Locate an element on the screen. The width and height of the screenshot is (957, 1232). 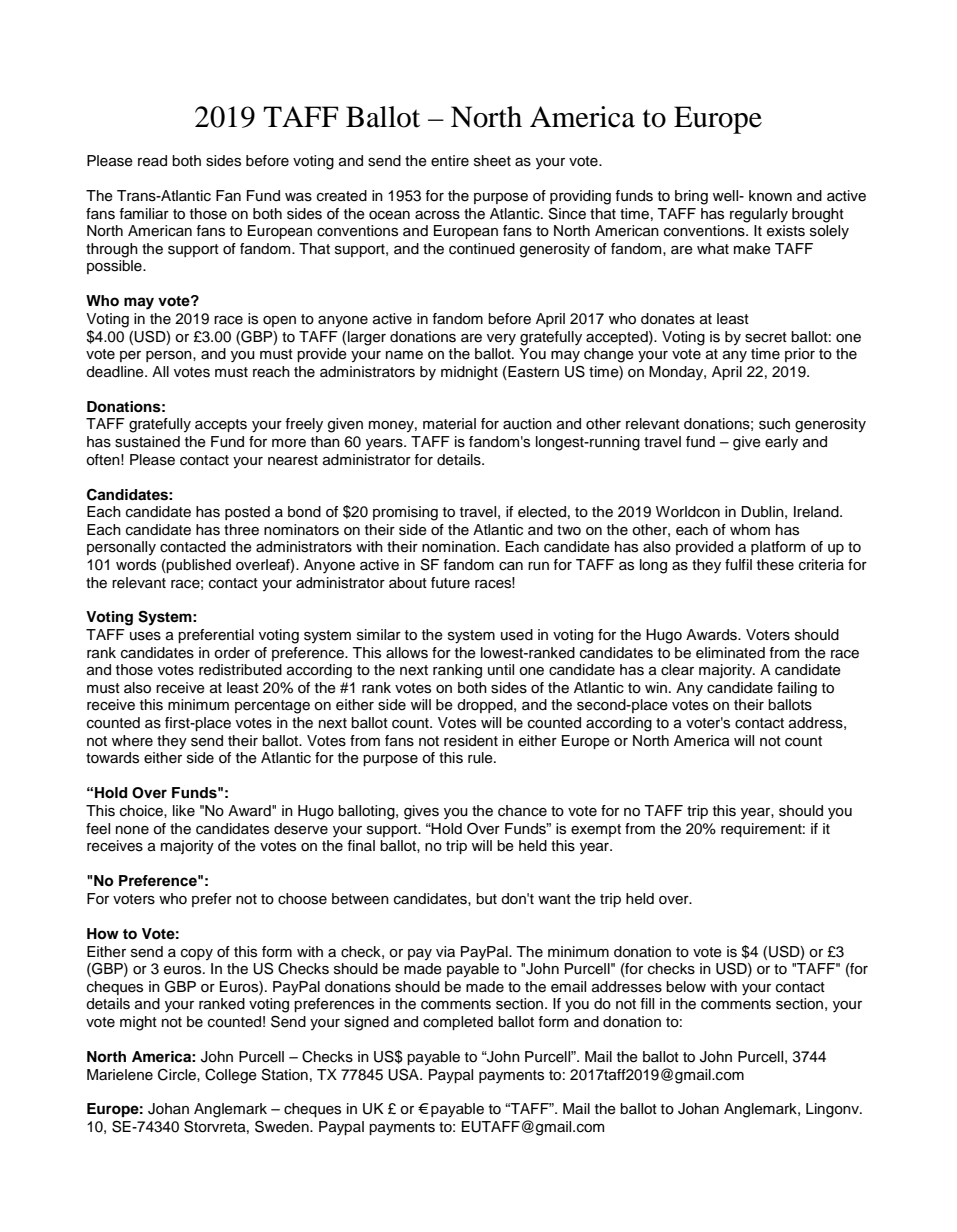
entire is located at coordinates (450, 161).
